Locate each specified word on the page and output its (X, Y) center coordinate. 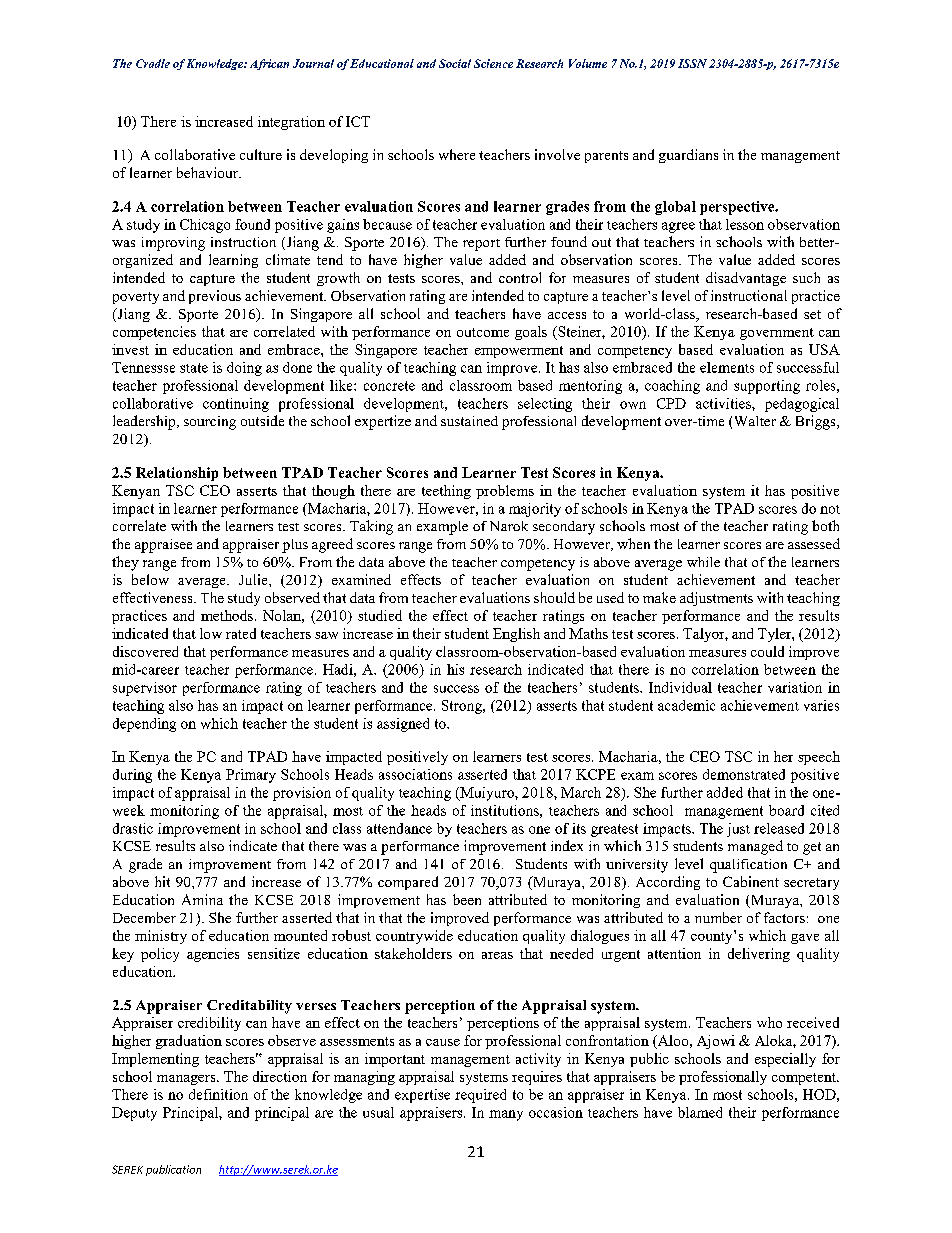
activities (724, 403)
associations (415, 774)
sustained (469, 421)
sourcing (210, 423)
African (269, 64)
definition (218, 1094)
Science (493, 63)
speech (819, 758)
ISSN (692, 63)
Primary (251, 776)
